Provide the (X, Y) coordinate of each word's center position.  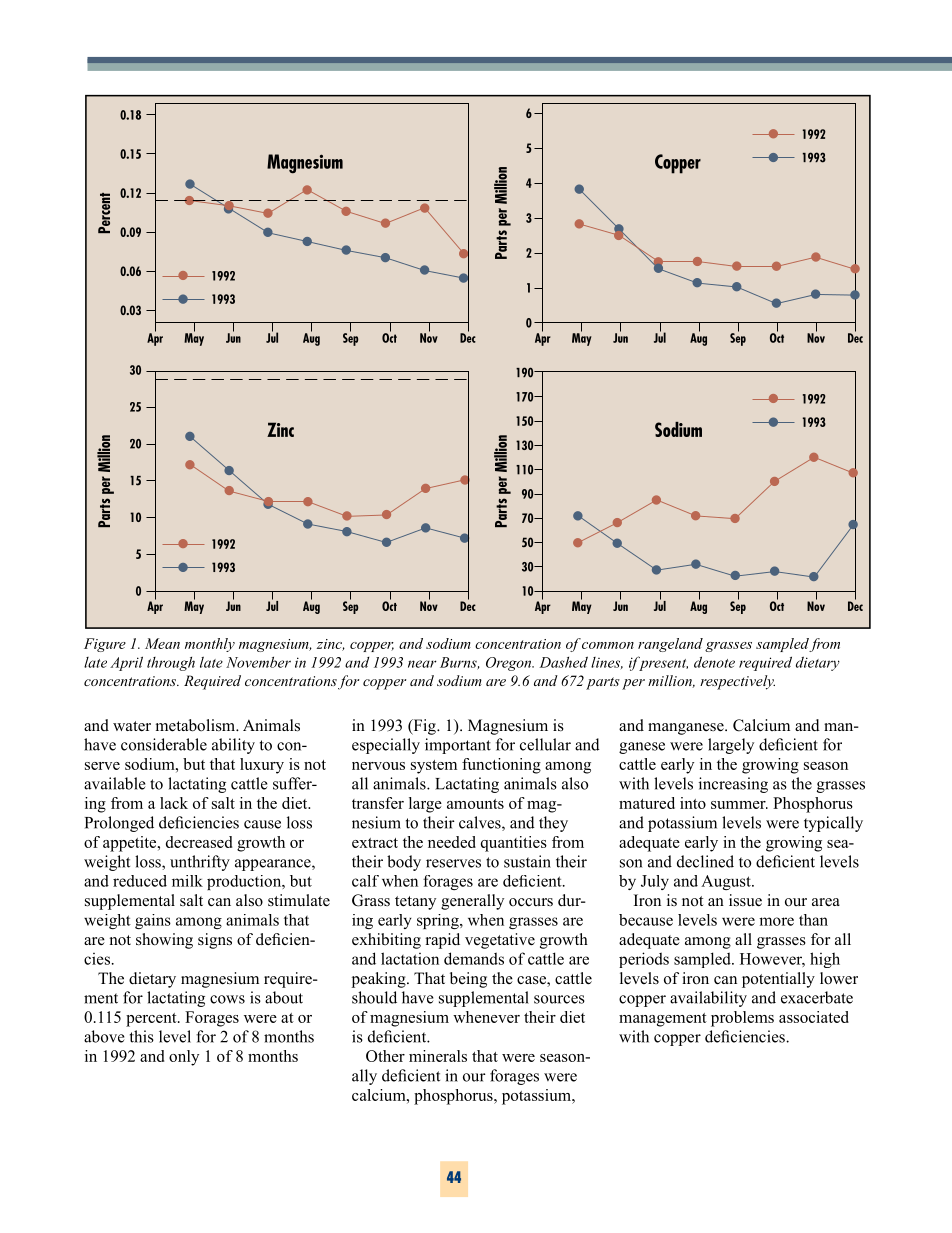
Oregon (510, 664)
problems (742, 1019)
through (171, 664)
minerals (438, 1056)
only (184, 1058)
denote (714, 662)
